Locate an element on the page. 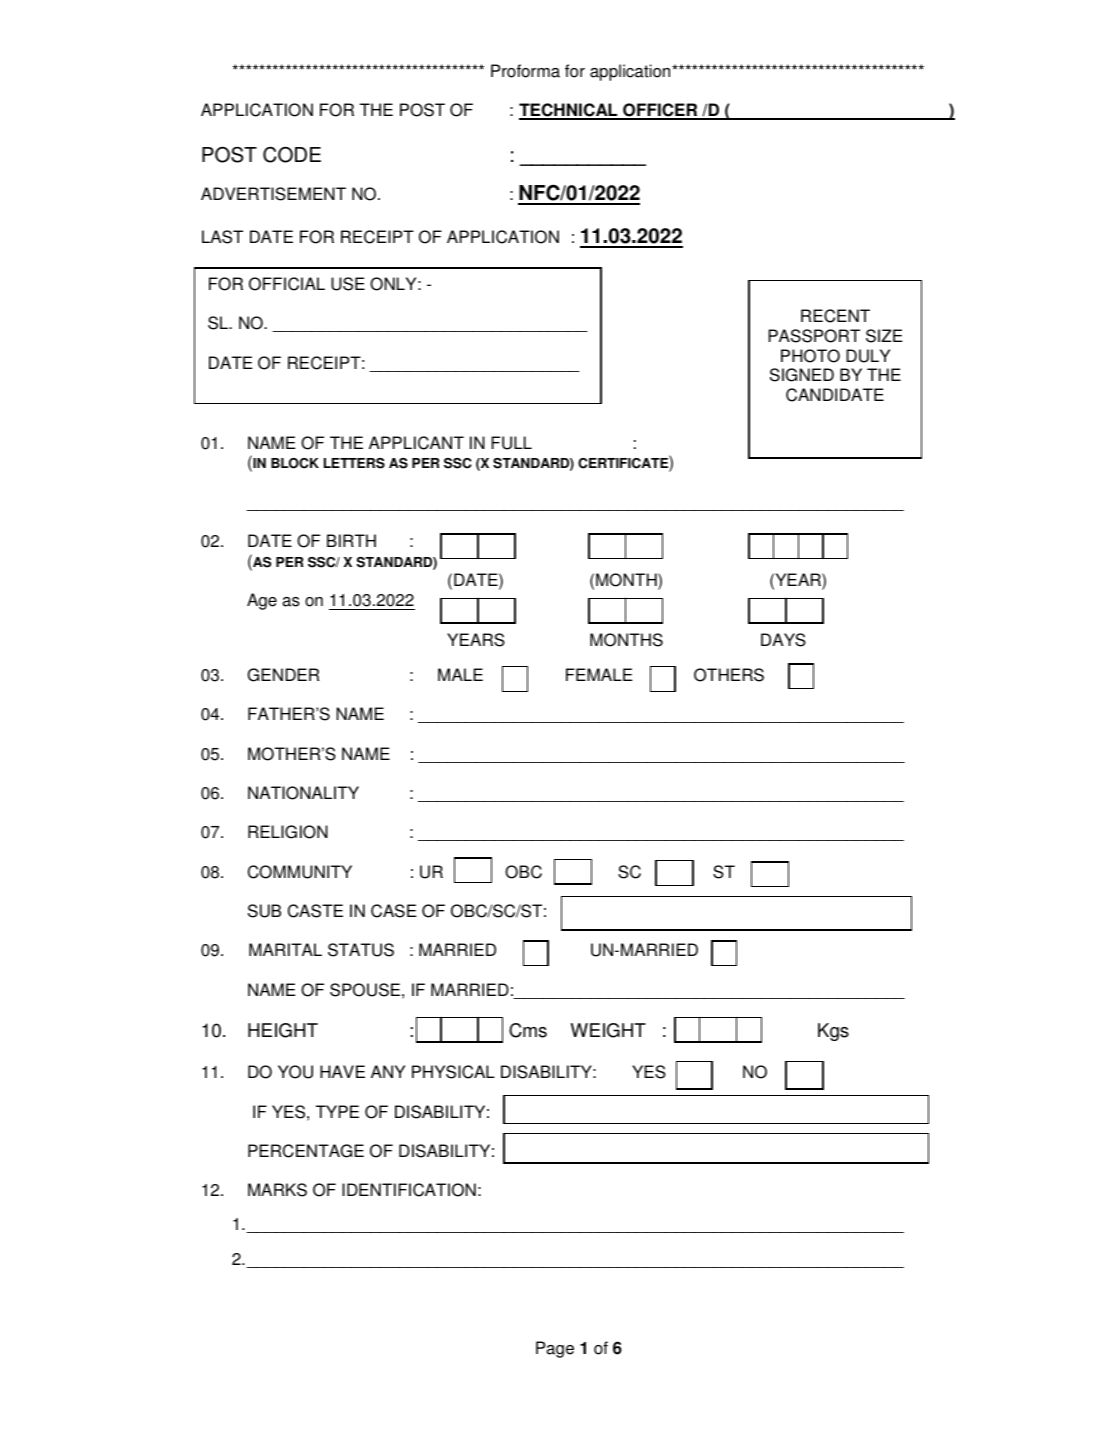  MARKS is located at coordinates (277, 1190).
